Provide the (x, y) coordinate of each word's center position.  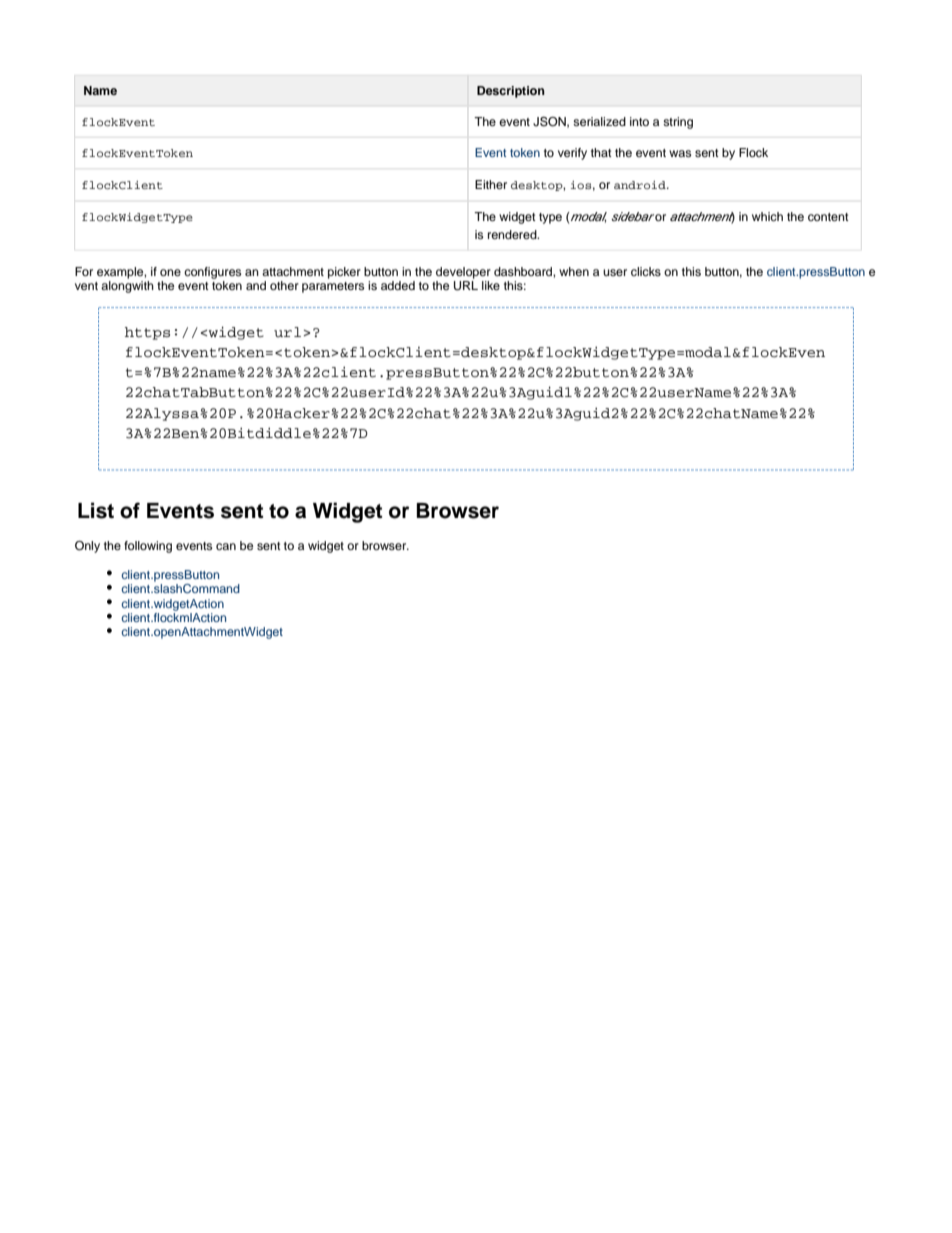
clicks (646, 271)
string (678, 123)
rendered (513, 234)
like (491, 285)
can (226, 546)
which (767, 216)
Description (511, 92)
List (96, 510)
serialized (599, 121)
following (148, 547)
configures (212, 273)
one (170, 272)
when (574, 271)
